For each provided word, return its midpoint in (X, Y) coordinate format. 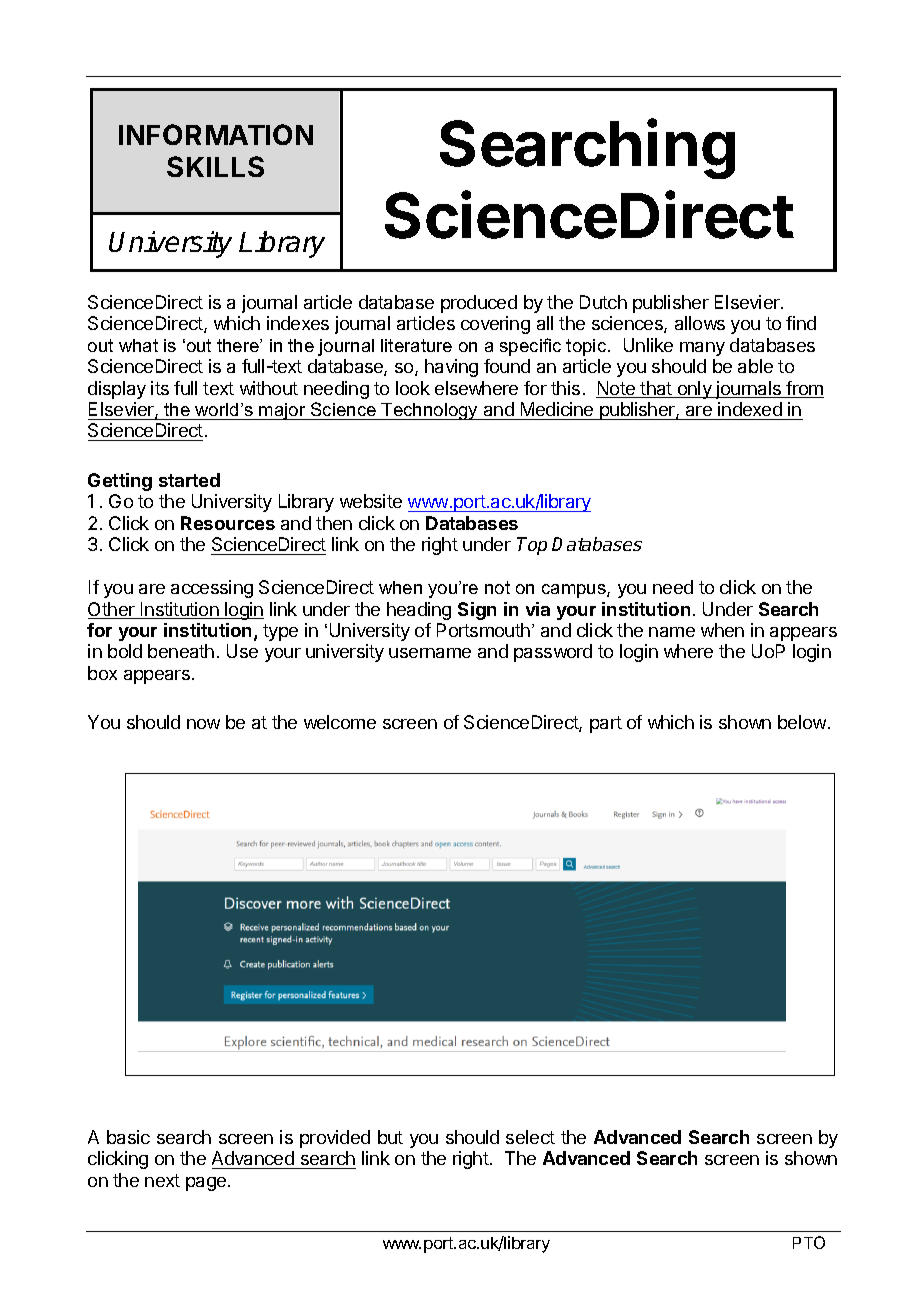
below (803, 722)
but (390, 1137)
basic (128, 1137)
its (160, 388)
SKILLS (215, 166)
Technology (430, 411)
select (530, 1137)
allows (700, 323)
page (206, 1184)
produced (479, 304)
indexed (750, 409)
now (203, 724)
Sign (477, 611)
